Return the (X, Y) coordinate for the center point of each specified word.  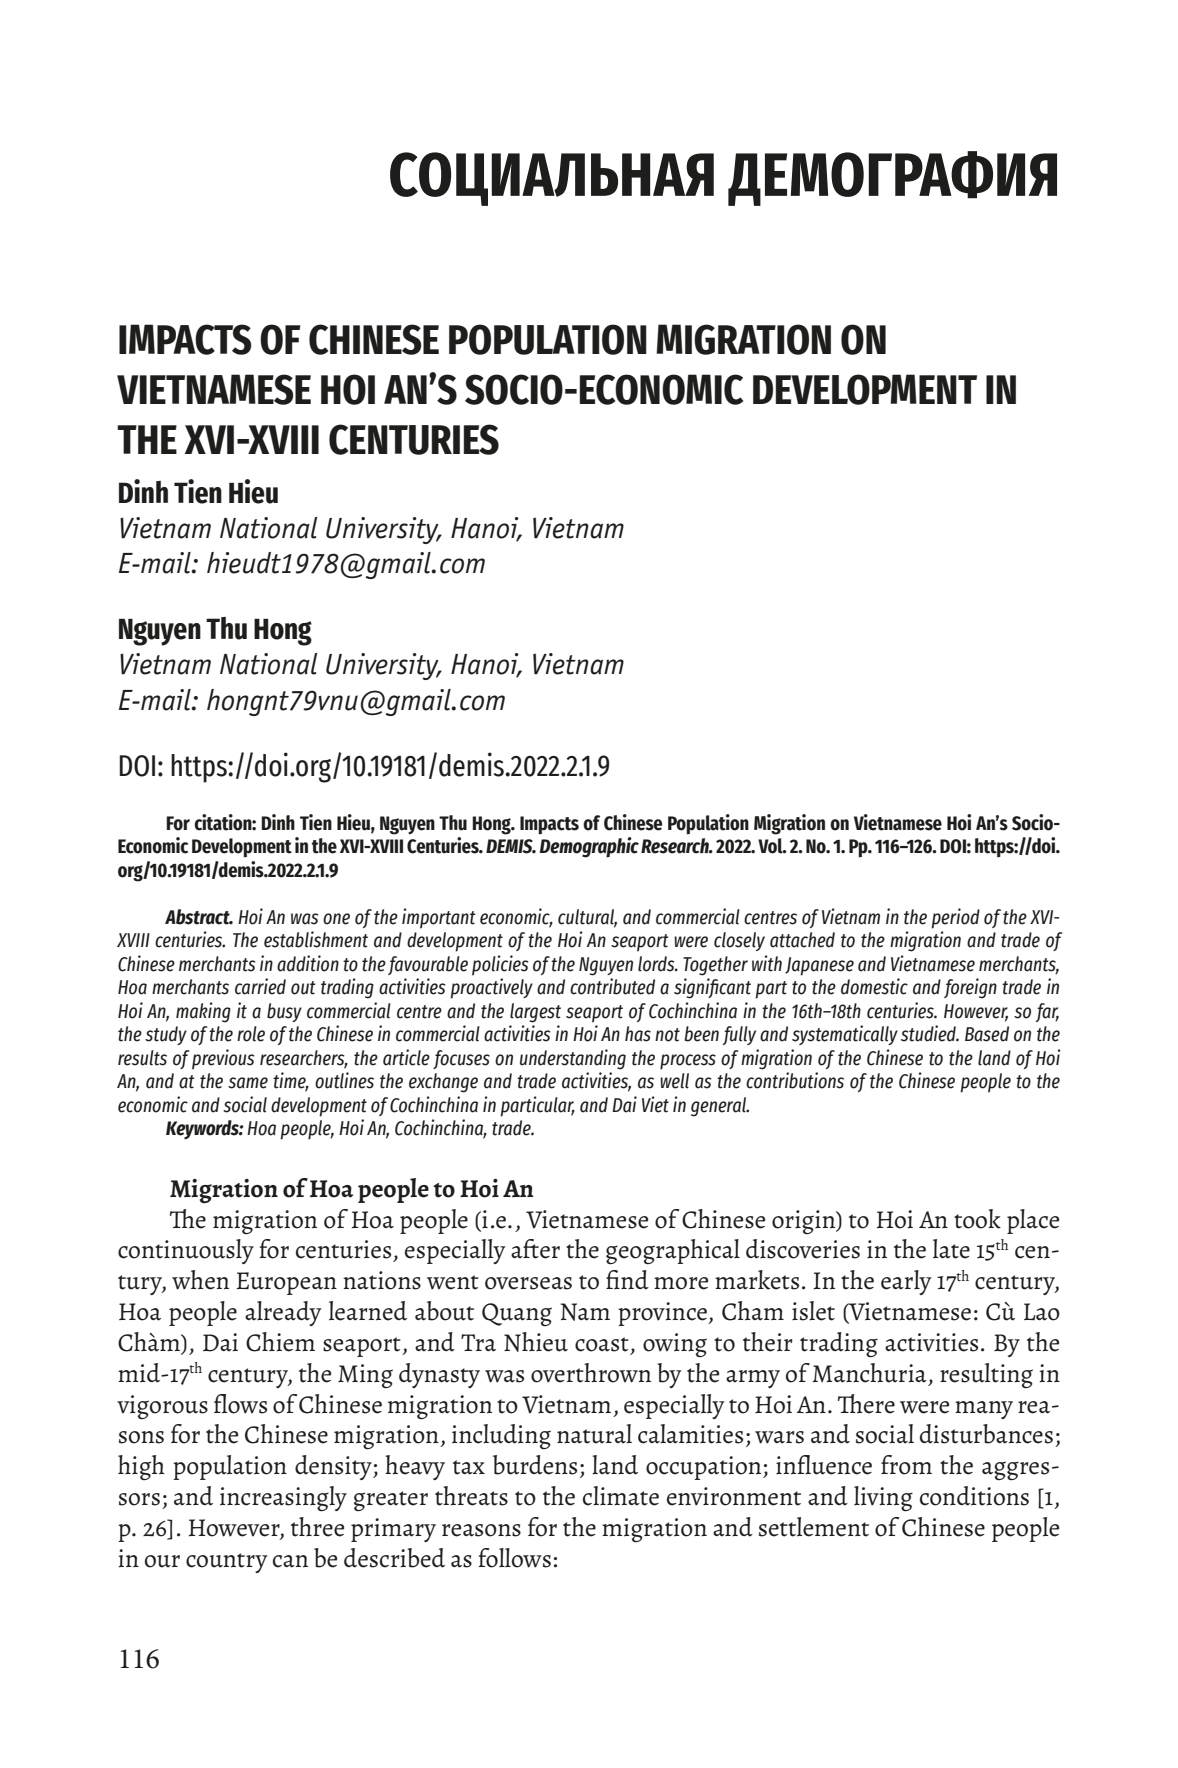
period (955, 918)
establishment (316, 939)
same (248, 1083)
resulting (986, 1376)
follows (515, 1558)
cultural (587, 918)
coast (602, 1344)
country (226, 1563)
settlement (814, 1527)
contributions (795, 1080)
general (720, 1107)
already (283, 1313)
